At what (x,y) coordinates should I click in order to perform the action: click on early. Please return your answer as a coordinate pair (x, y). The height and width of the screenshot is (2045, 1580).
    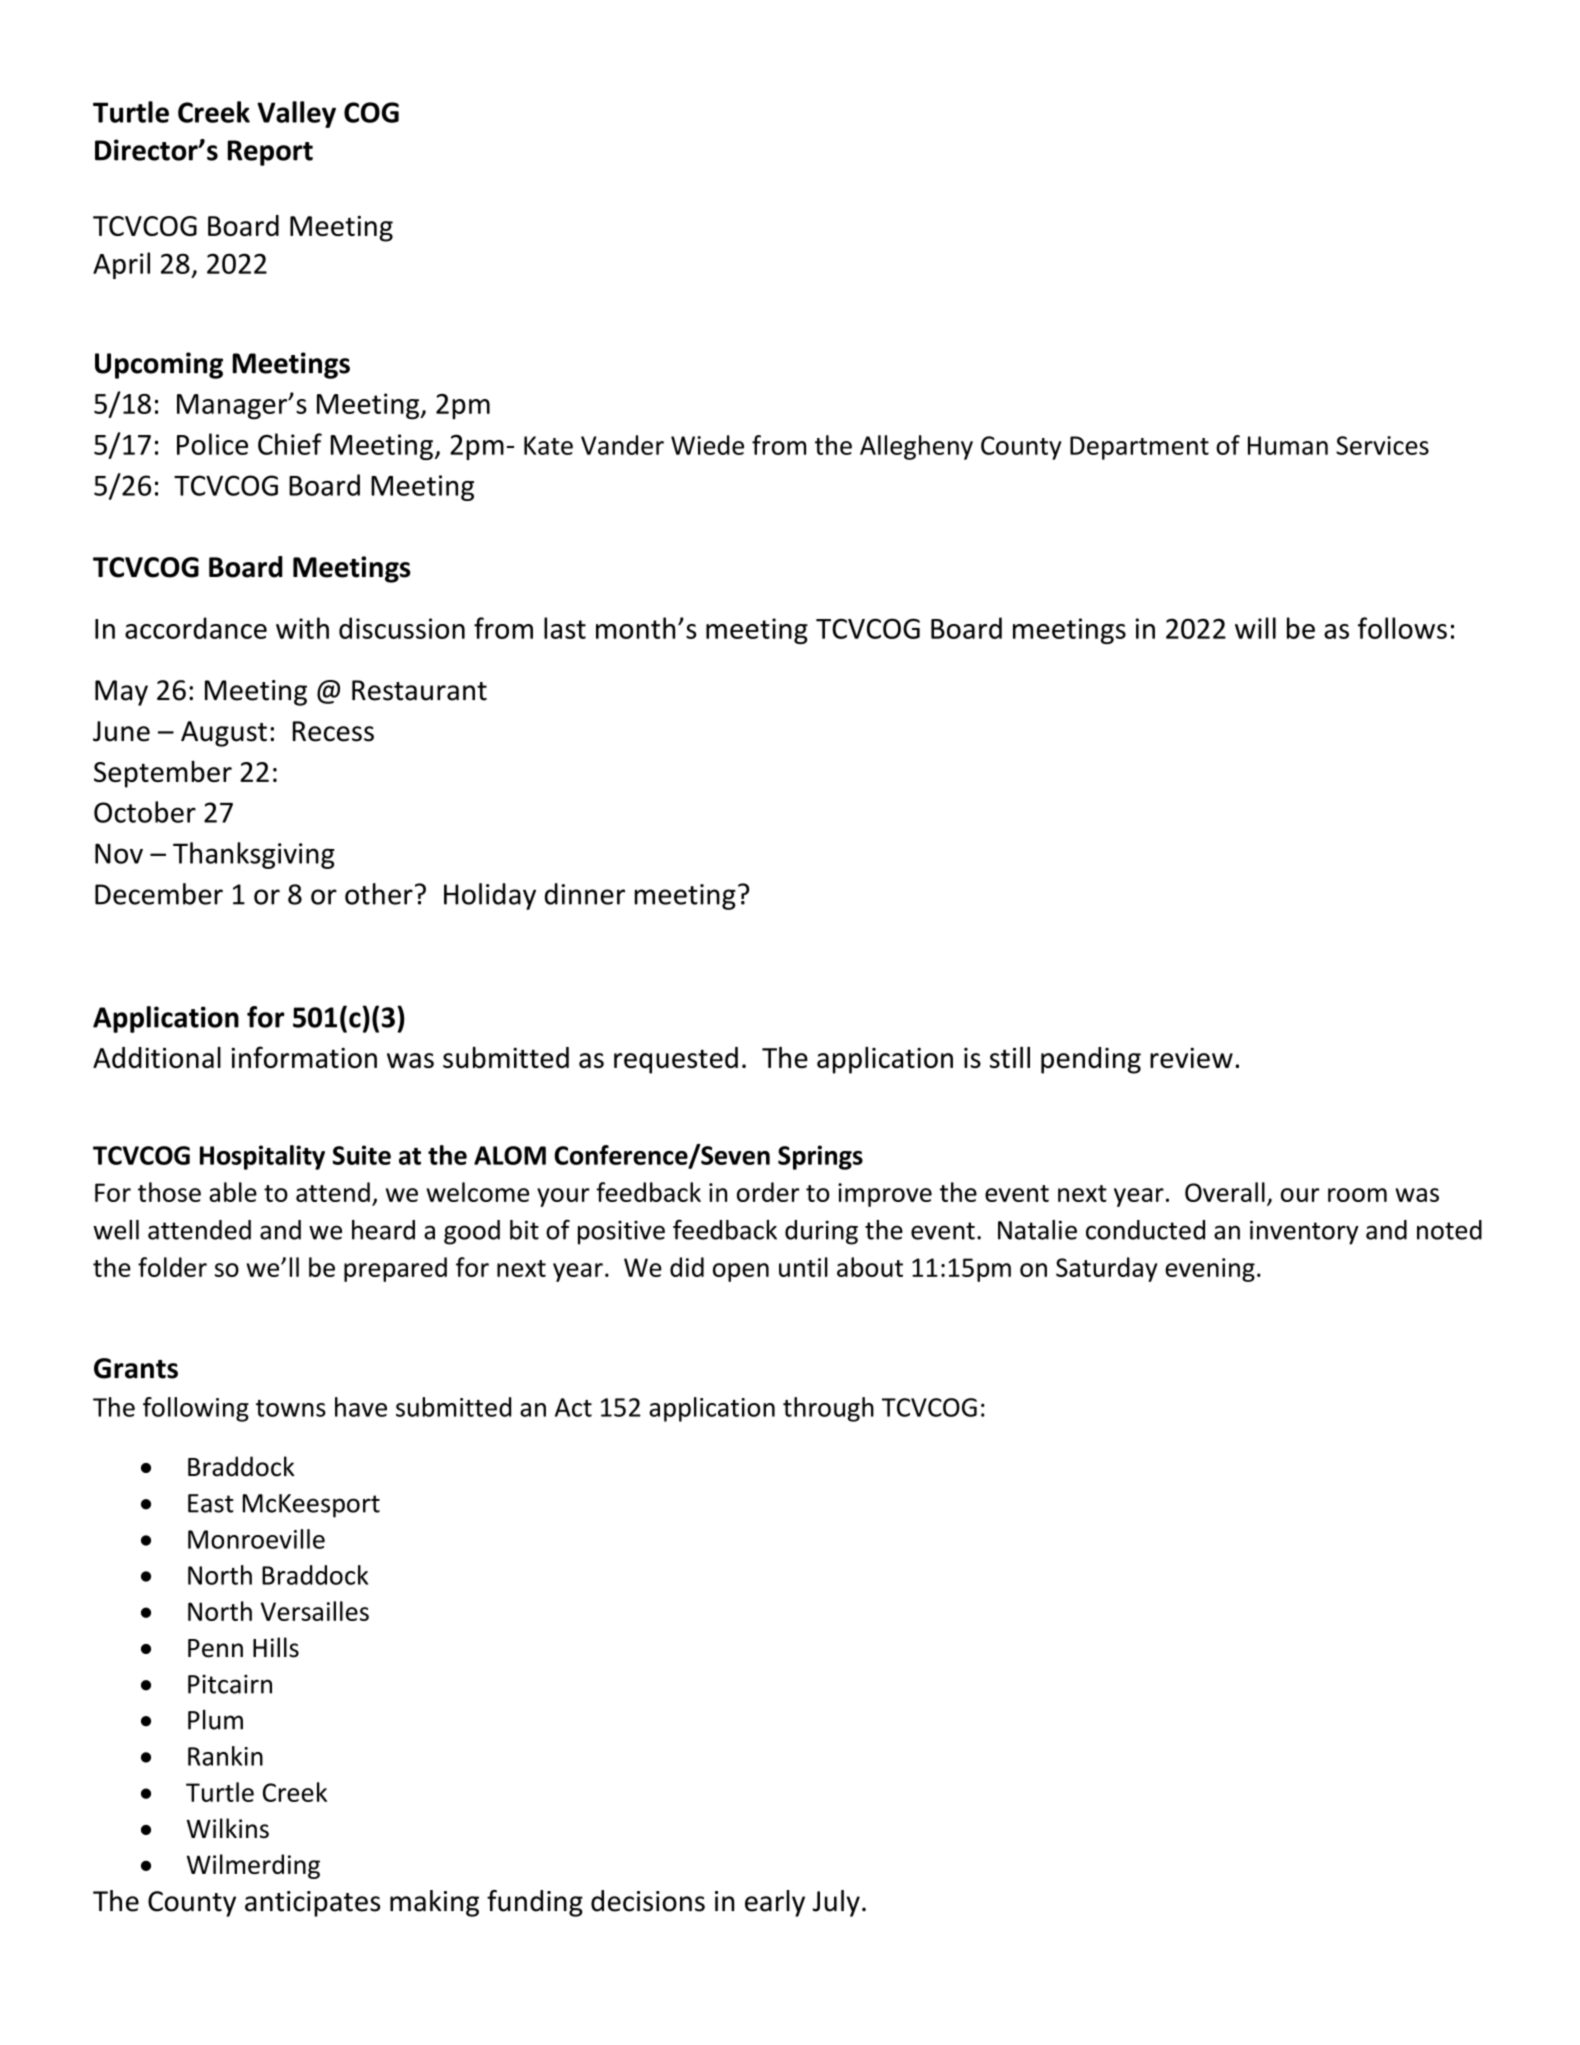
    Looking at the image, I should click on (775, 1903).
